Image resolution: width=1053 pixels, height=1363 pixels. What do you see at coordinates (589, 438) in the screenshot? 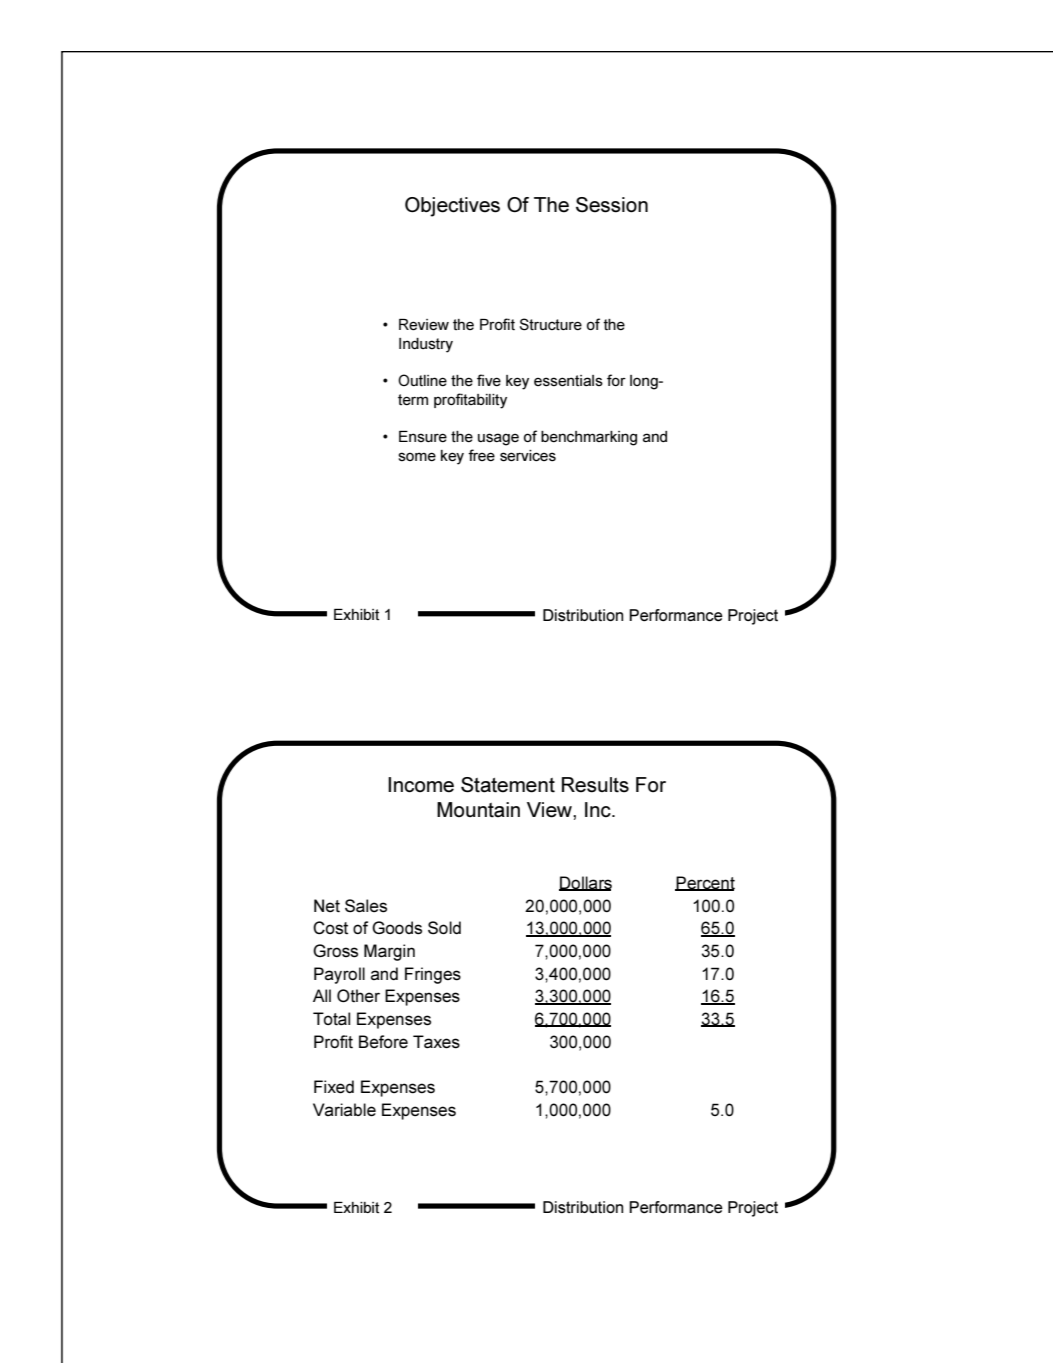
I see `benchmarking` at bounding box center [589, 438].
